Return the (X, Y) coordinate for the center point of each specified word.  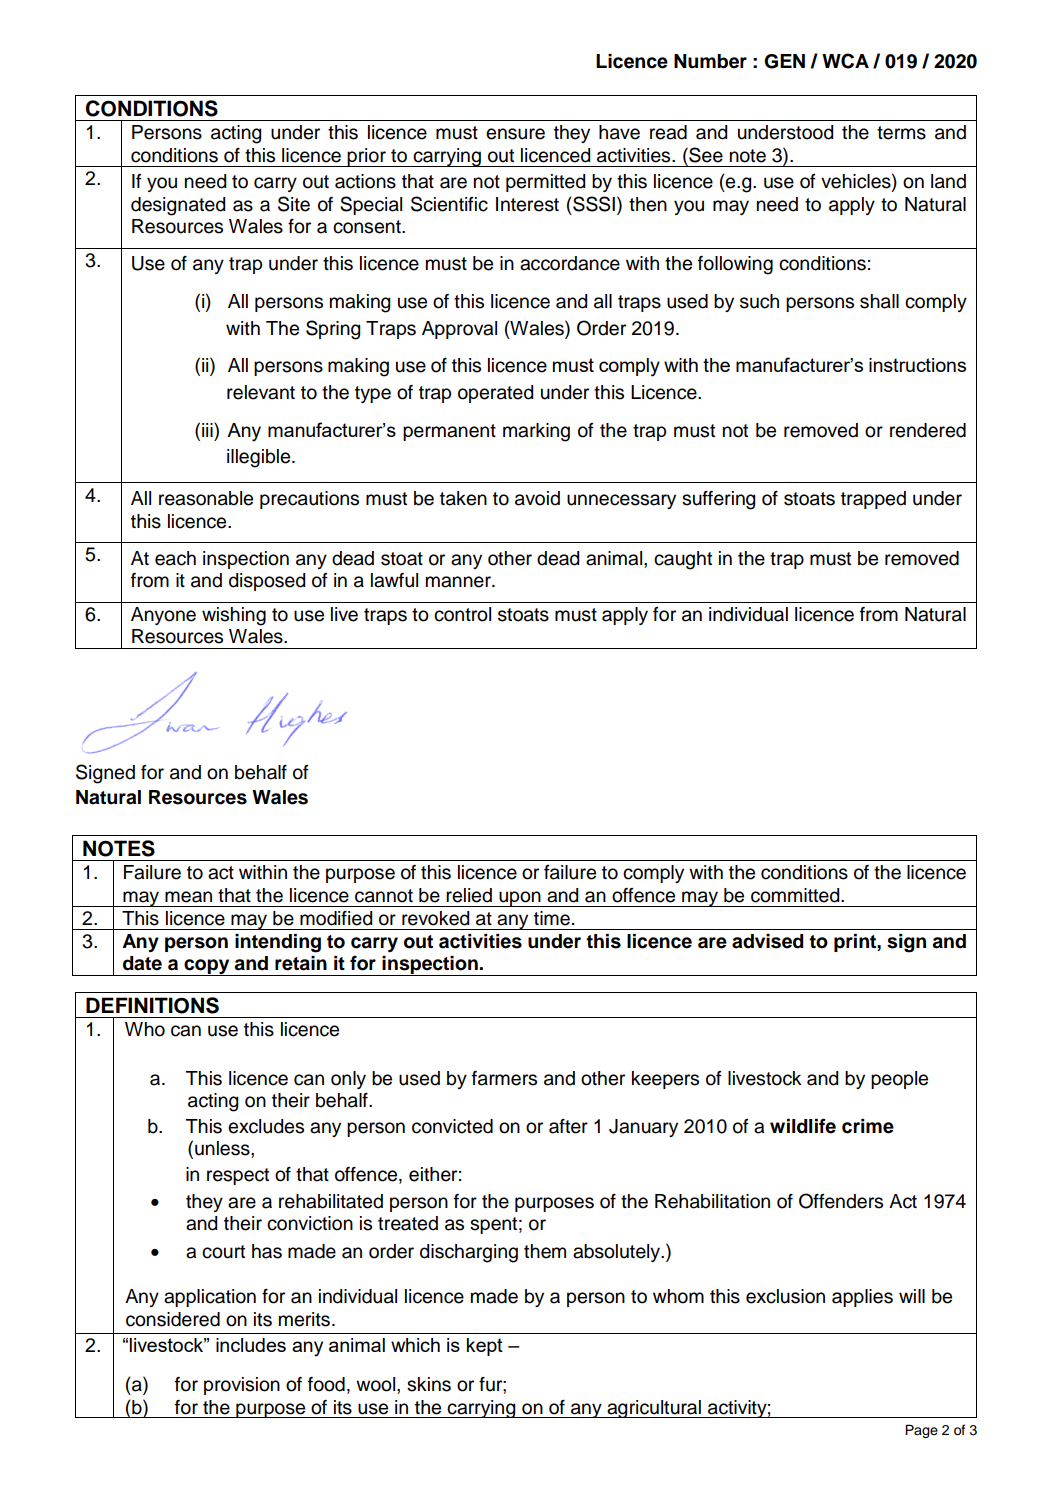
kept (485, 1347)
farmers (504, 1078)
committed (796, 895)
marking (536, 432)
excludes (266, 1126)
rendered (928, 430)
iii (208, 429)
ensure (515, 134)
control (462, 614)
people (899, 1080)
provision (242, 1386)
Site (294, 204)
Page (921, 1431)
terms (901, 133)
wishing (234, 616)
